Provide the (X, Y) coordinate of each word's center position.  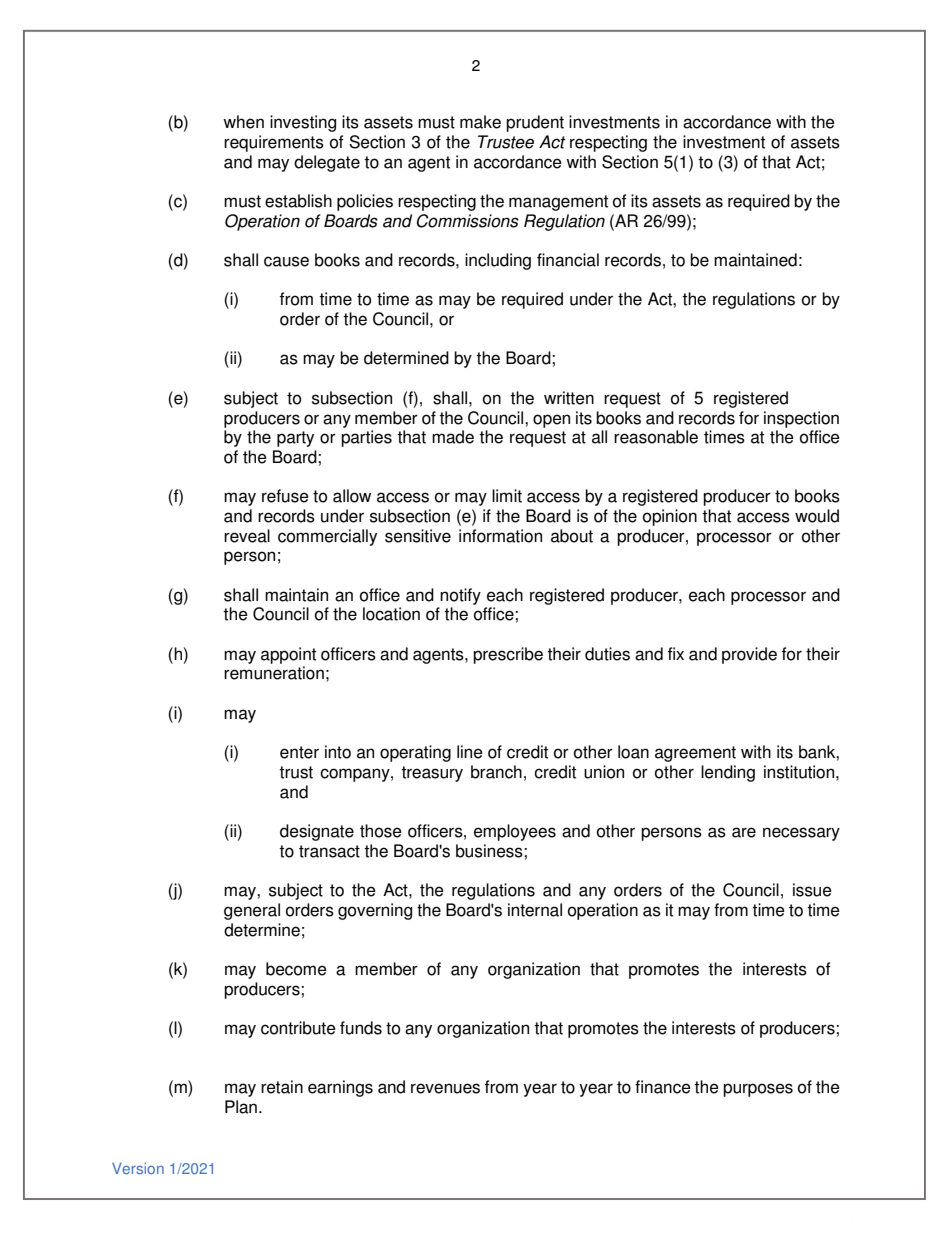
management (558, 203)
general (252, 911)
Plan (241, 1107)
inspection (801, 419)
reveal (247, 536)
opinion (670, 517)
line (470, 752)
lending (728, 773)
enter (299, 752)
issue (812, 890)
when (243, 122)
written (569, 398)
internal (535, 910)
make (480, 122)
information (500, 536)
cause (286, 261)
